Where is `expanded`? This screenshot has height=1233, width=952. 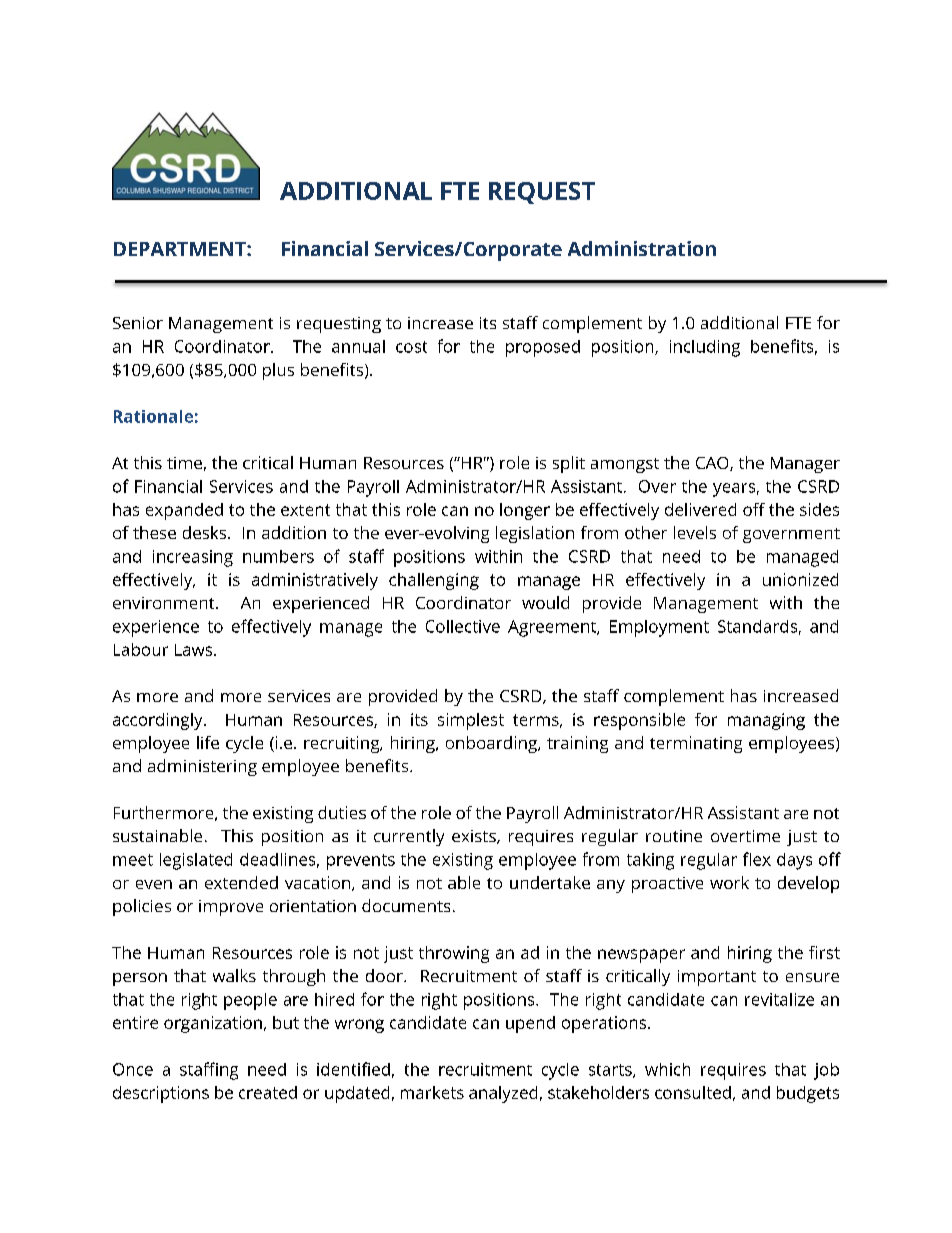 expanded is located at coordinates (184, 511).
